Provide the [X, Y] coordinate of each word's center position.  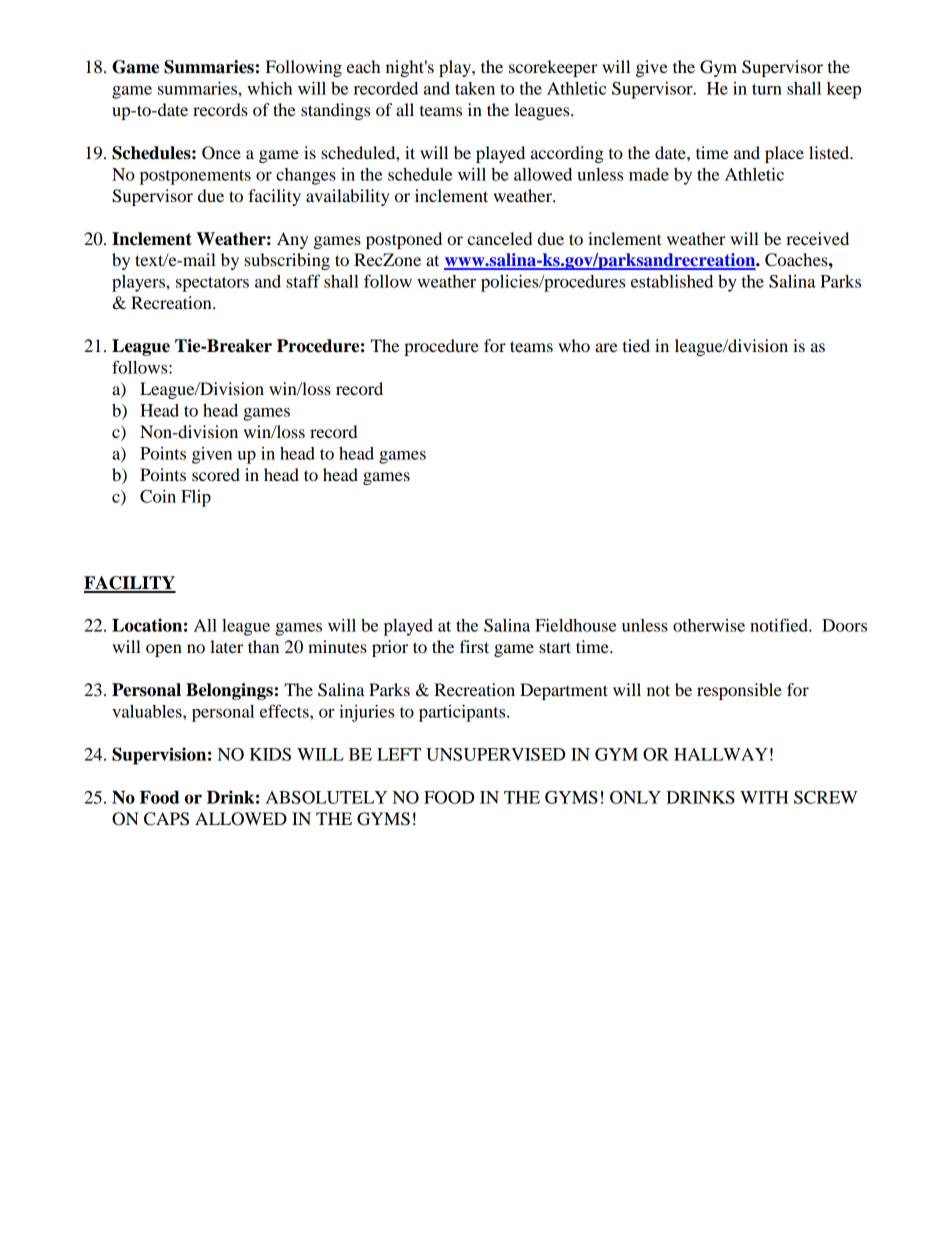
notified [780, 625]
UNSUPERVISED [495, 754]
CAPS [166, 819]
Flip [196, 498]
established [672, 281]
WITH [764, 797]
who [574, 345]
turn [767, 89]
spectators [212, 284]
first [474, 646]
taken [475, 88]
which [269, 88]
